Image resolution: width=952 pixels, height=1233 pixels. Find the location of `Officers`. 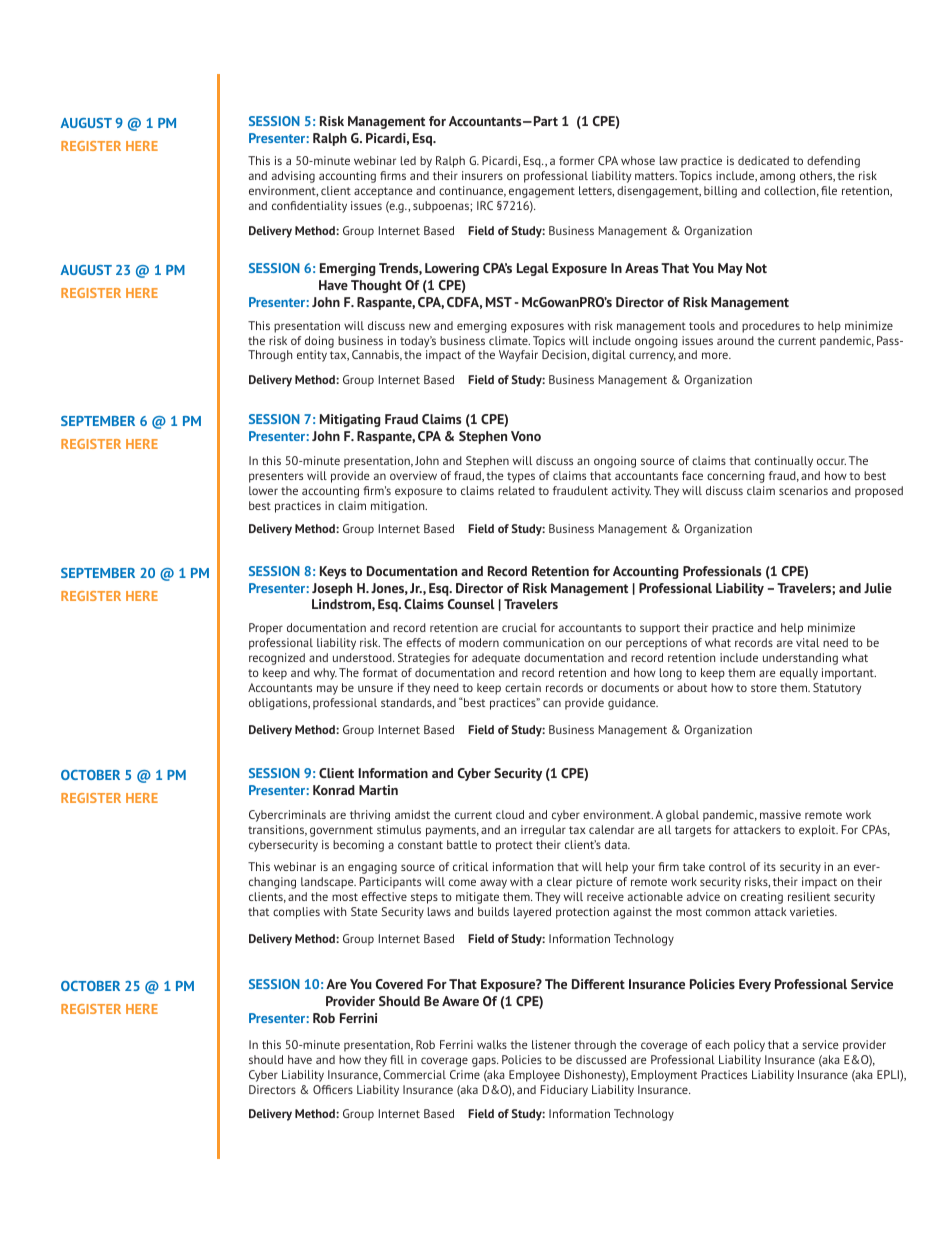

Officers is located at coordinates (333, 1089).
